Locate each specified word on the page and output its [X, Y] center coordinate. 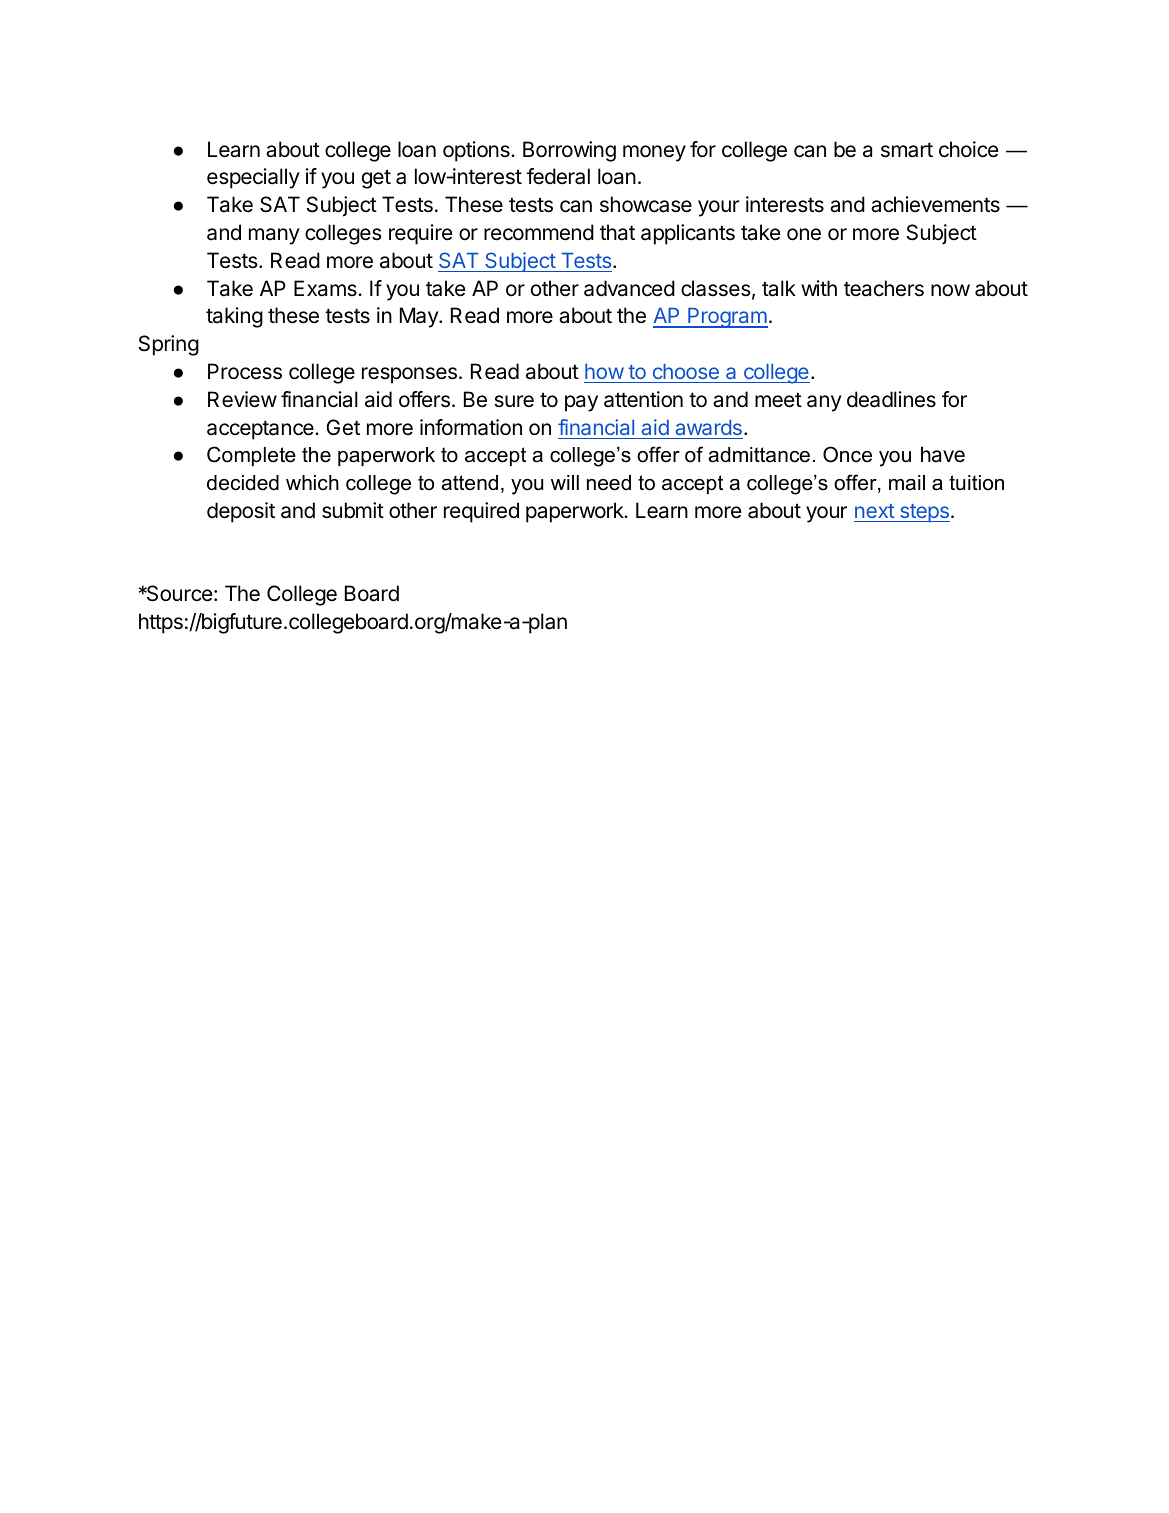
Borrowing [569, 151]
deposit [241, 512]
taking [234, 317]
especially [253, 178]
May [420, 317]
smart [907, 150]
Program [727, 318]
